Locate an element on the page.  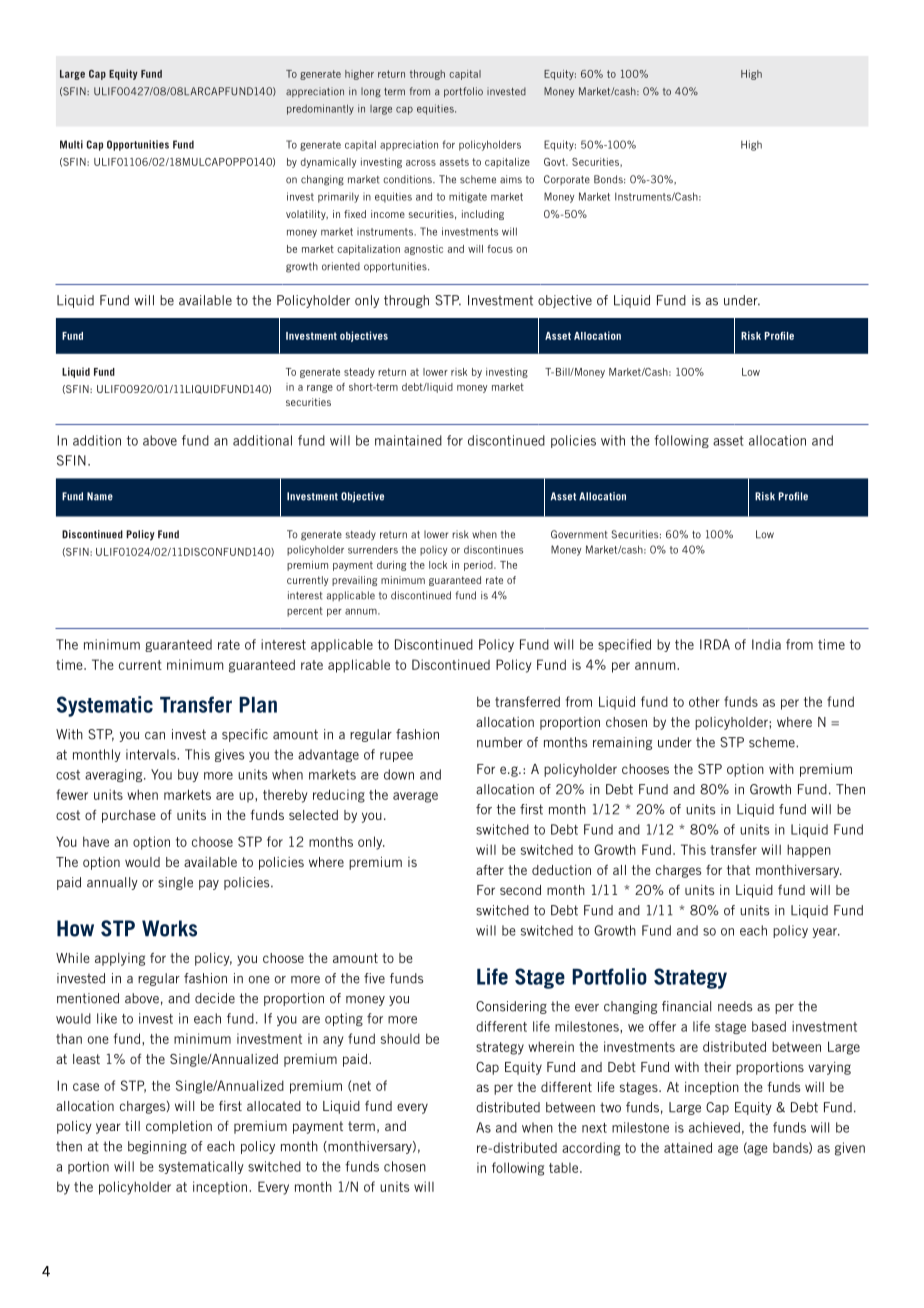
Government is located at coordinates (579, 534).
